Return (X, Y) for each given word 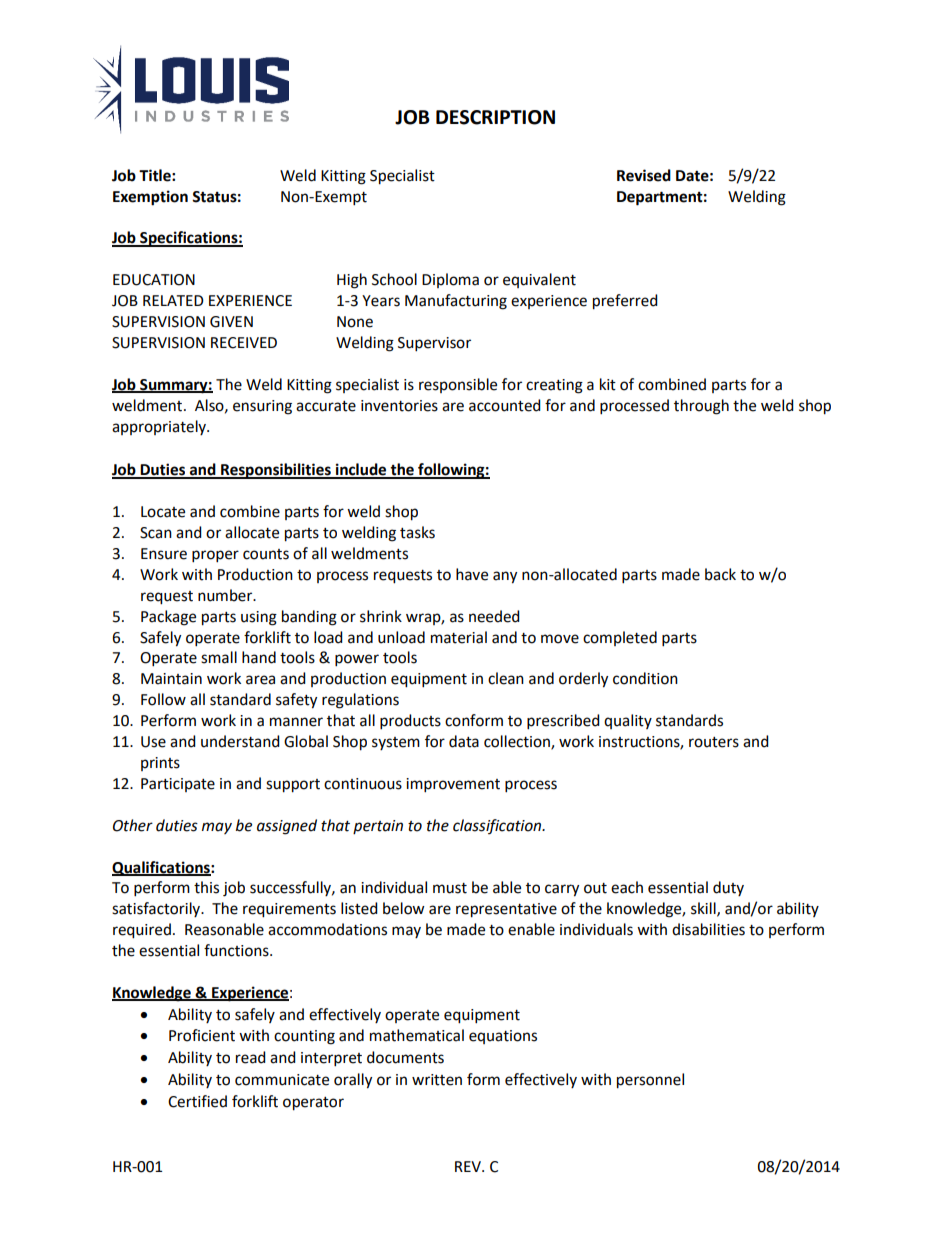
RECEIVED (244, 343)
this (206, 887)
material (459, 637)
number (226, 595)
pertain (378, 827)
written (437, 1080)
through (701, 407)
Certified (197, 1101)
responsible (458, 385)
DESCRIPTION (495, 117)
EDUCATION (154, 280)
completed (620, 638)
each (627, 887)
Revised (644, 175)
